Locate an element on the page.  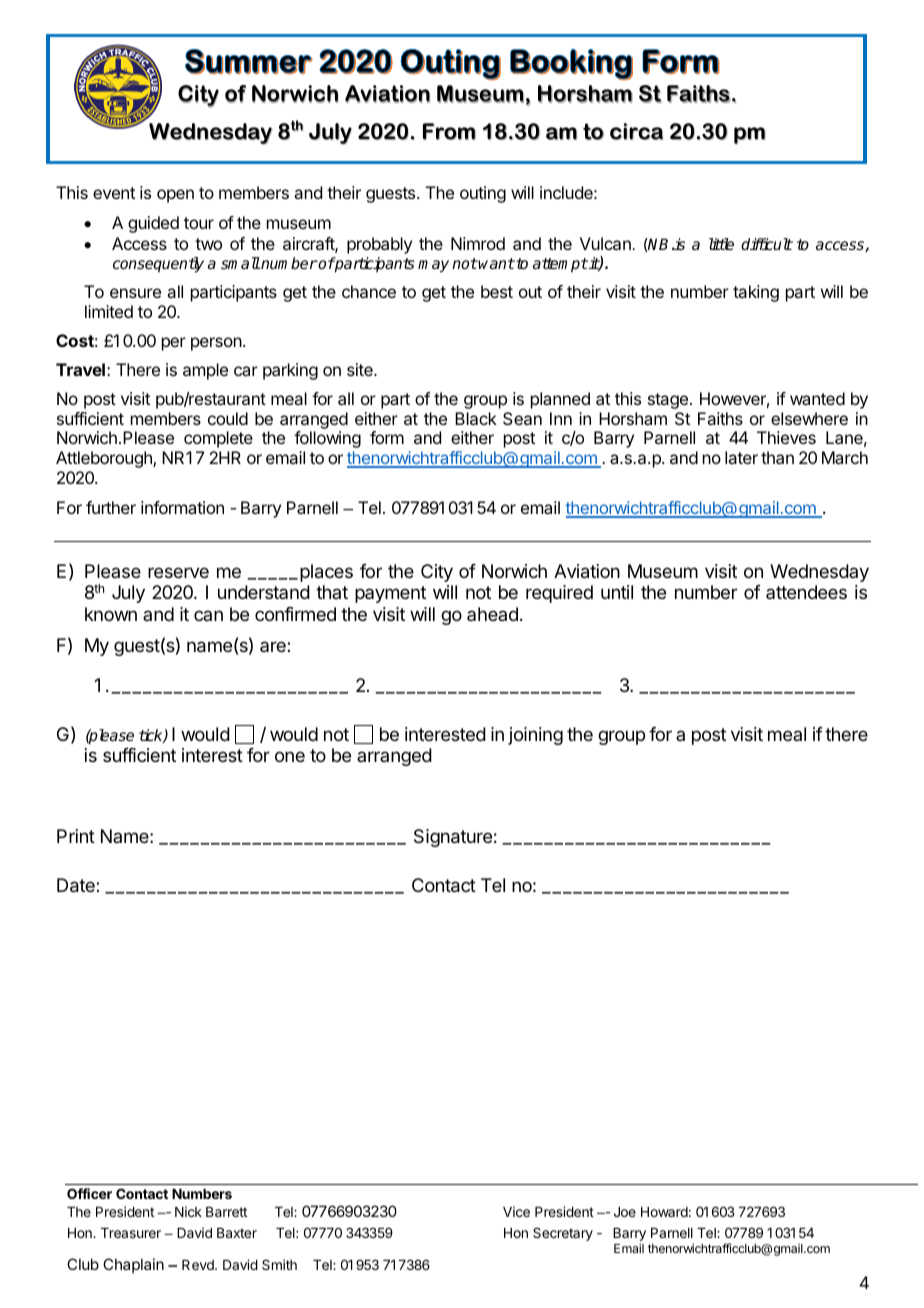
Secretary is located at coordinates (563, 1234).
